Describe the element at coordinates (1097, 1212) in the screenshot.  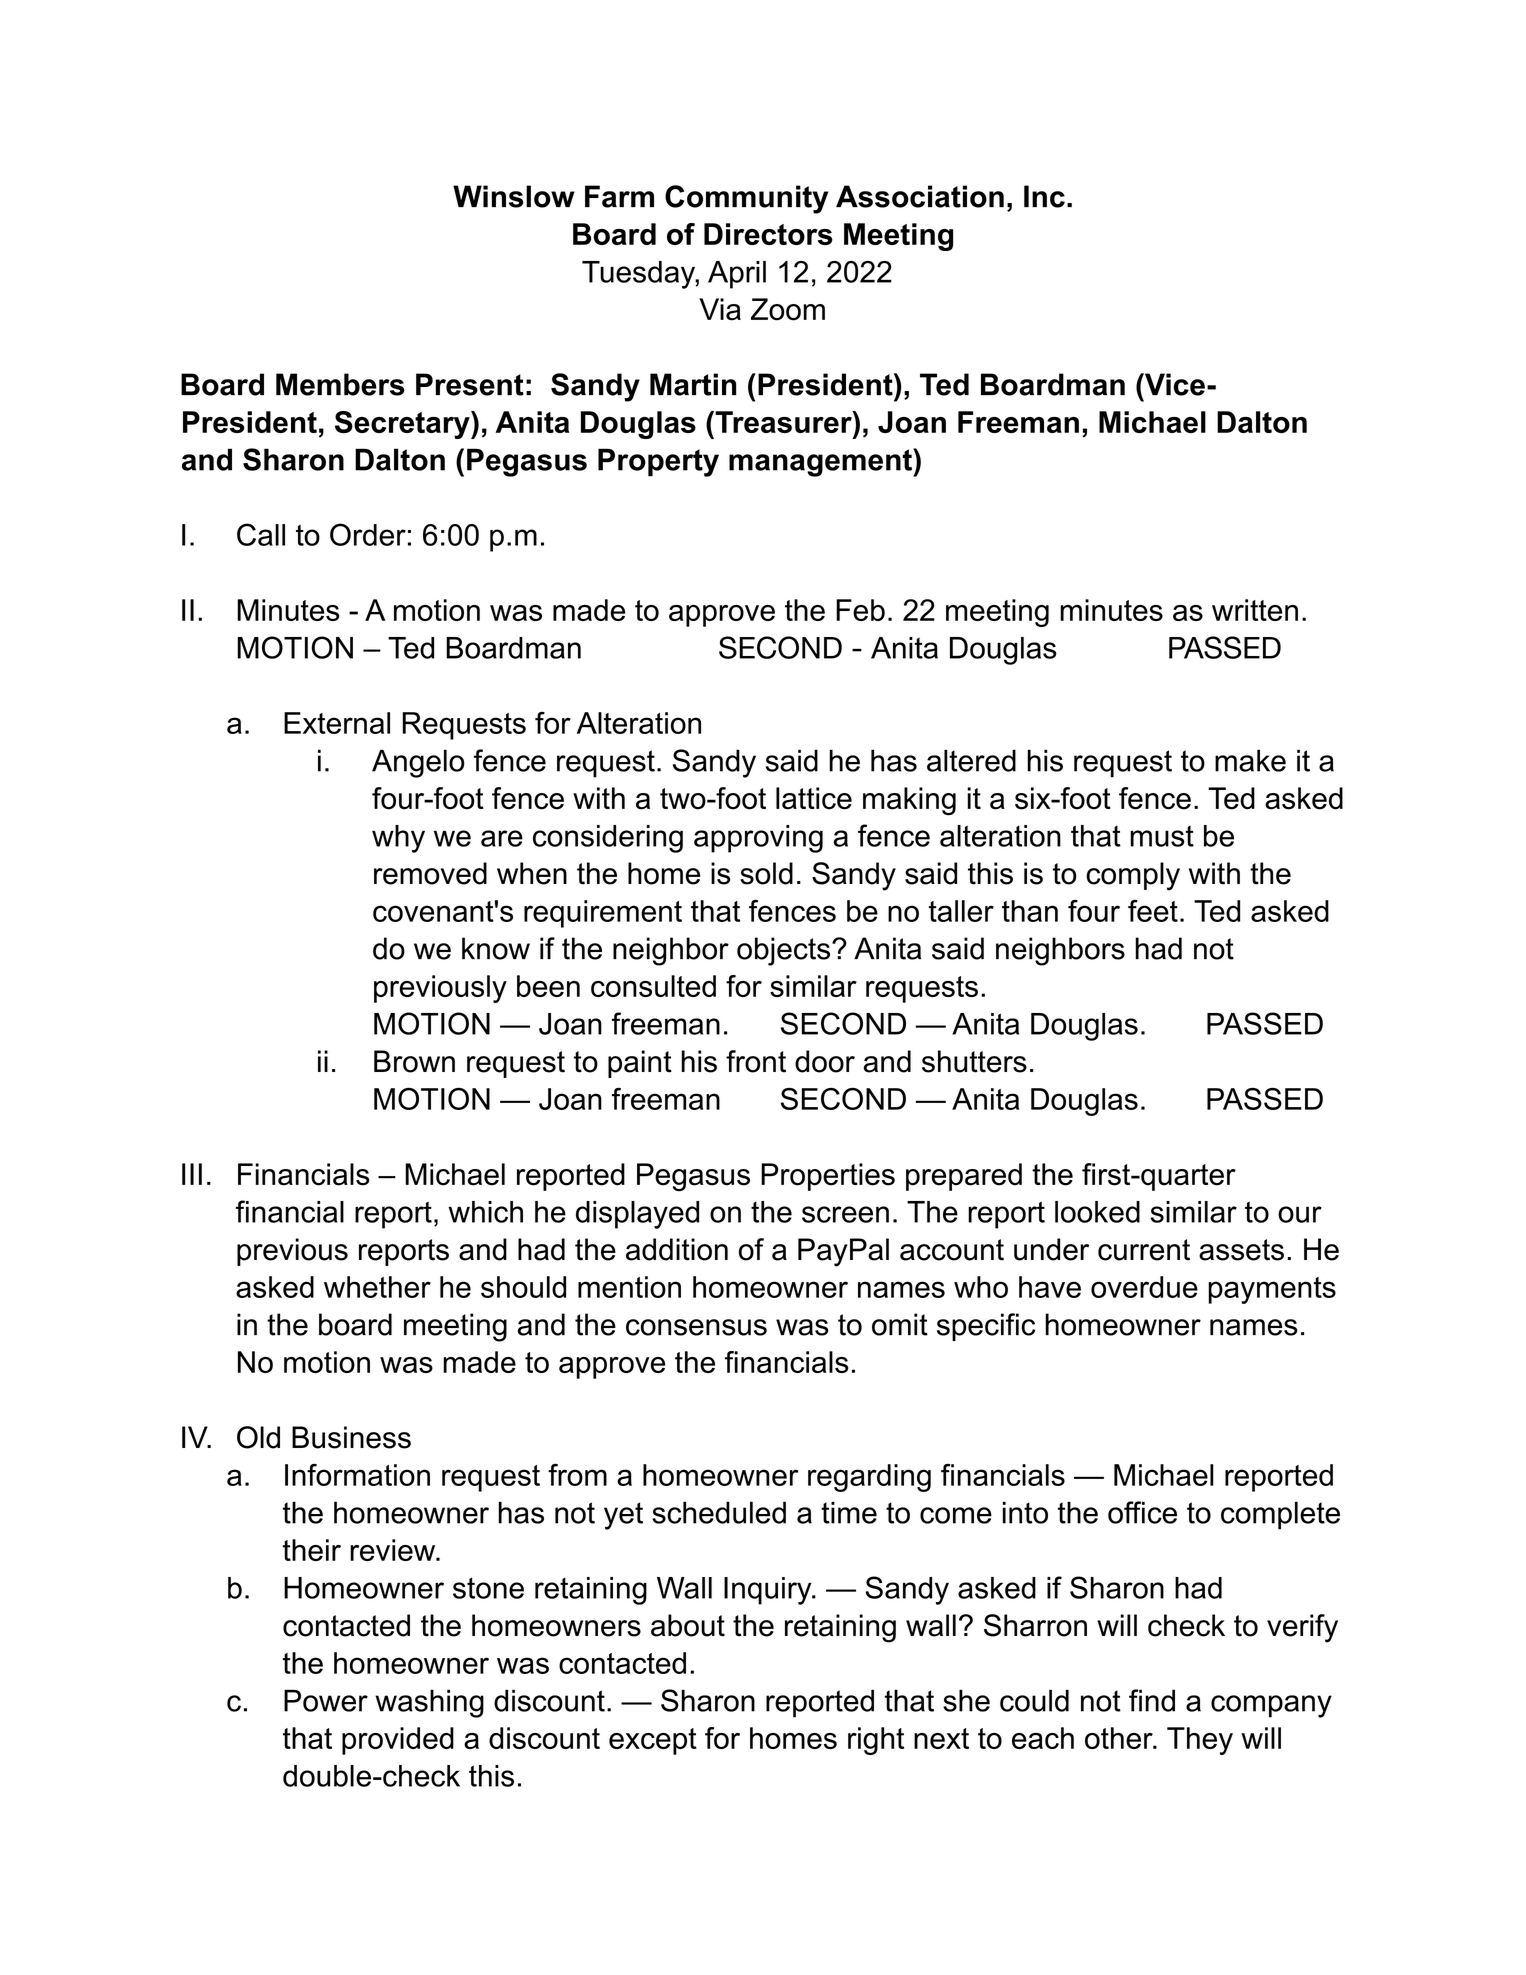
I see `looked` at that location.
